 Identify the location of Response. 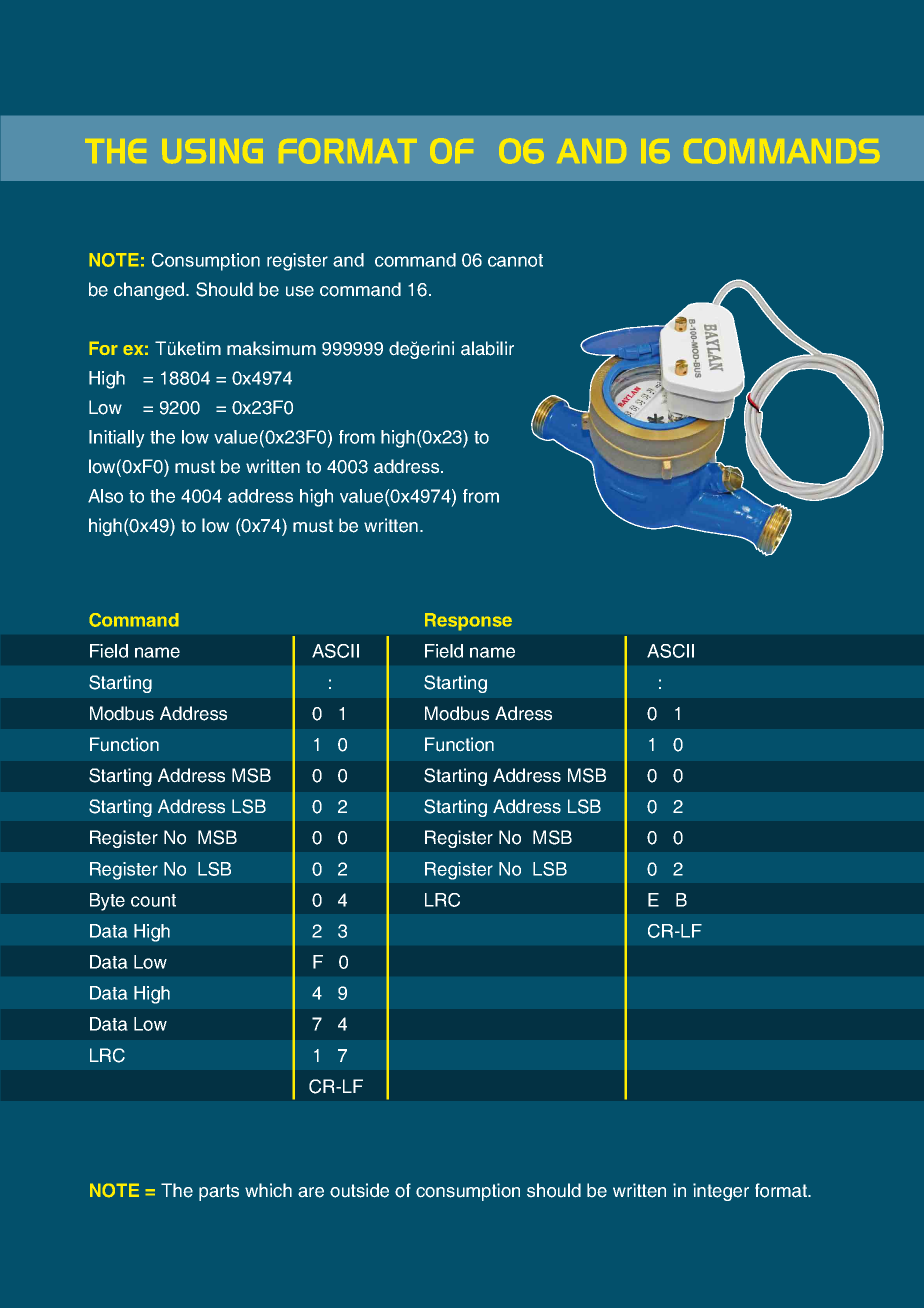
(468, 622).
